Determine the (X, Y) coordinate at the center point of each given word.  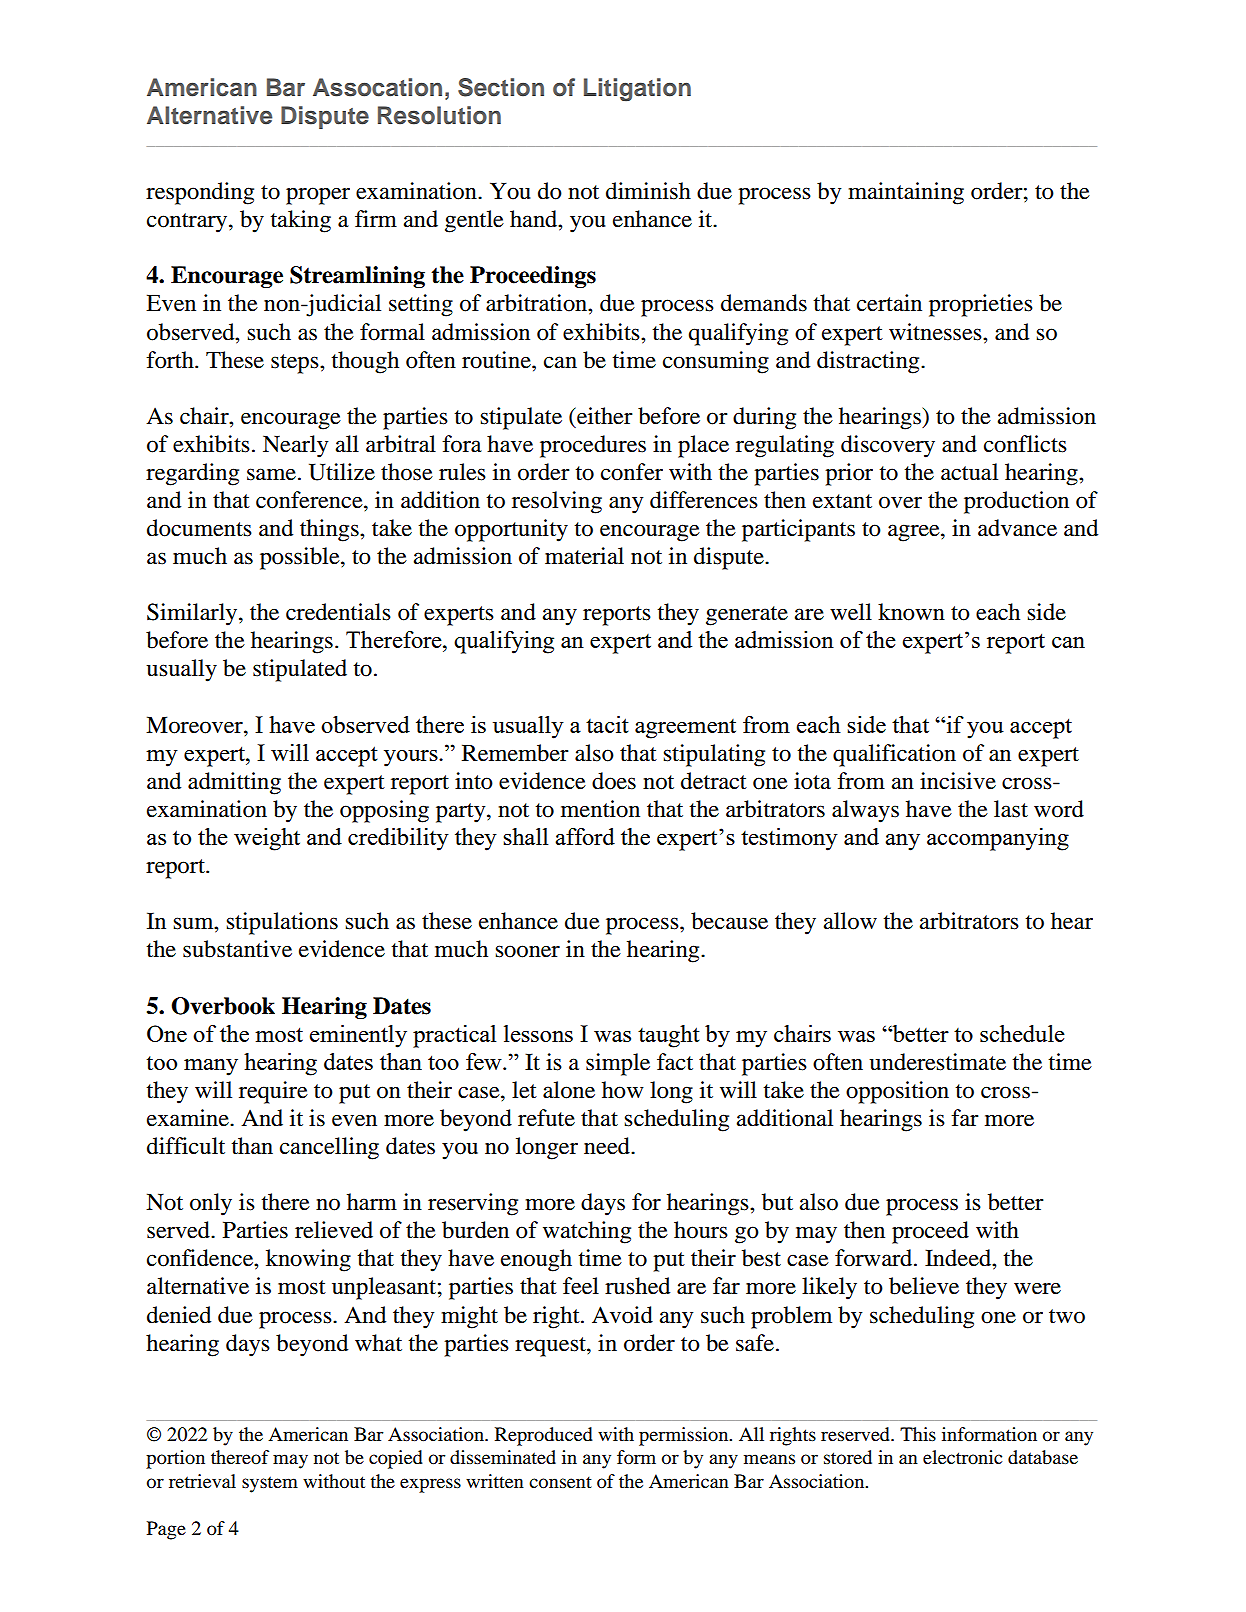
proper (318, 196)
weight (267, 839)
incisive (958, 781)
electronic (962, 1457)
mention (600, 809)
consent (560, 1483)
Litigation (637, 90)
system (270, 1484)
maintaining (906, 193)
